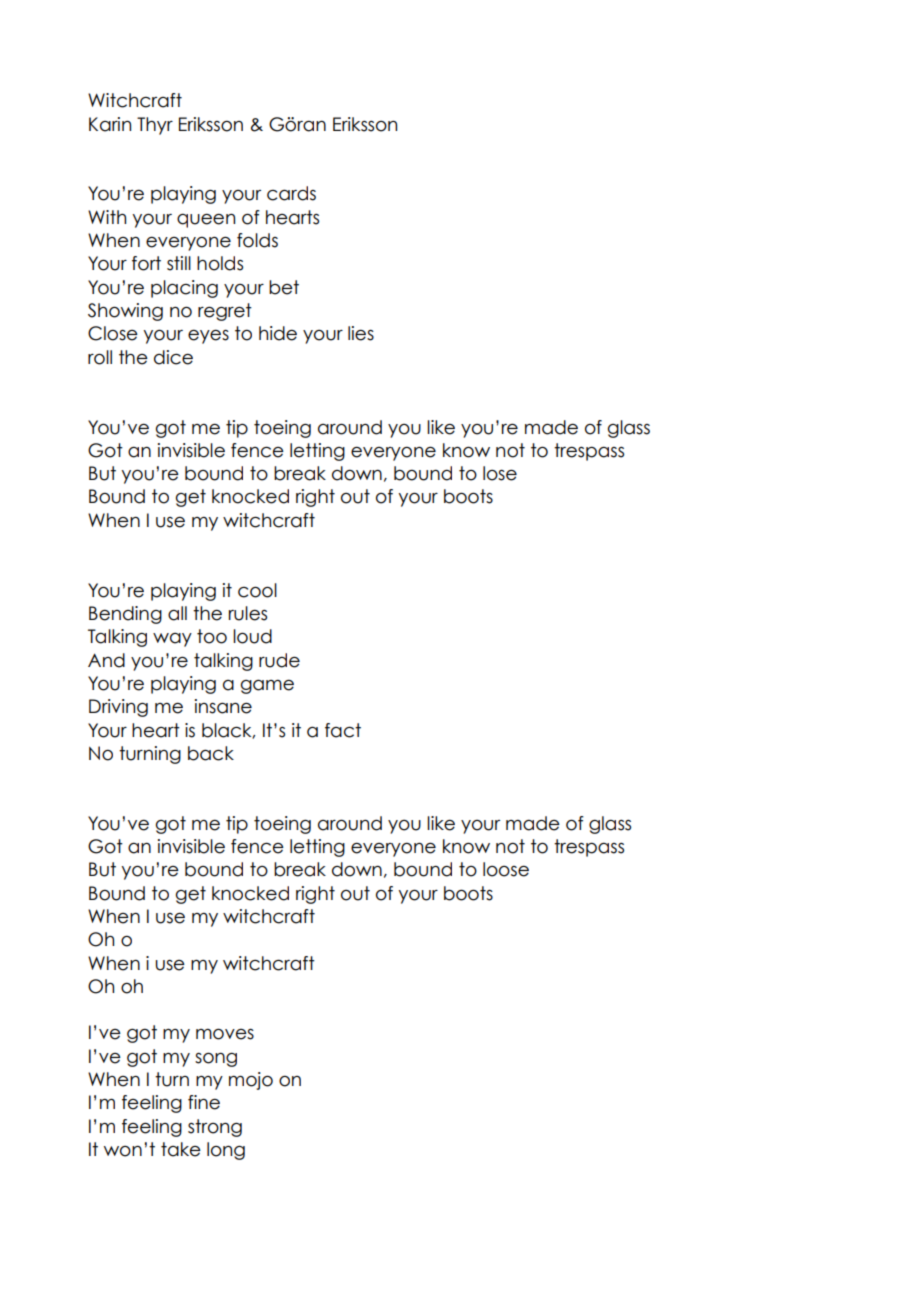 Image resolution: width=924 pixels, height=1308 pixels. What do you see at coordinates (251, 1081) in the image?
I see `mojo` at bounding box center [251, 1081].
